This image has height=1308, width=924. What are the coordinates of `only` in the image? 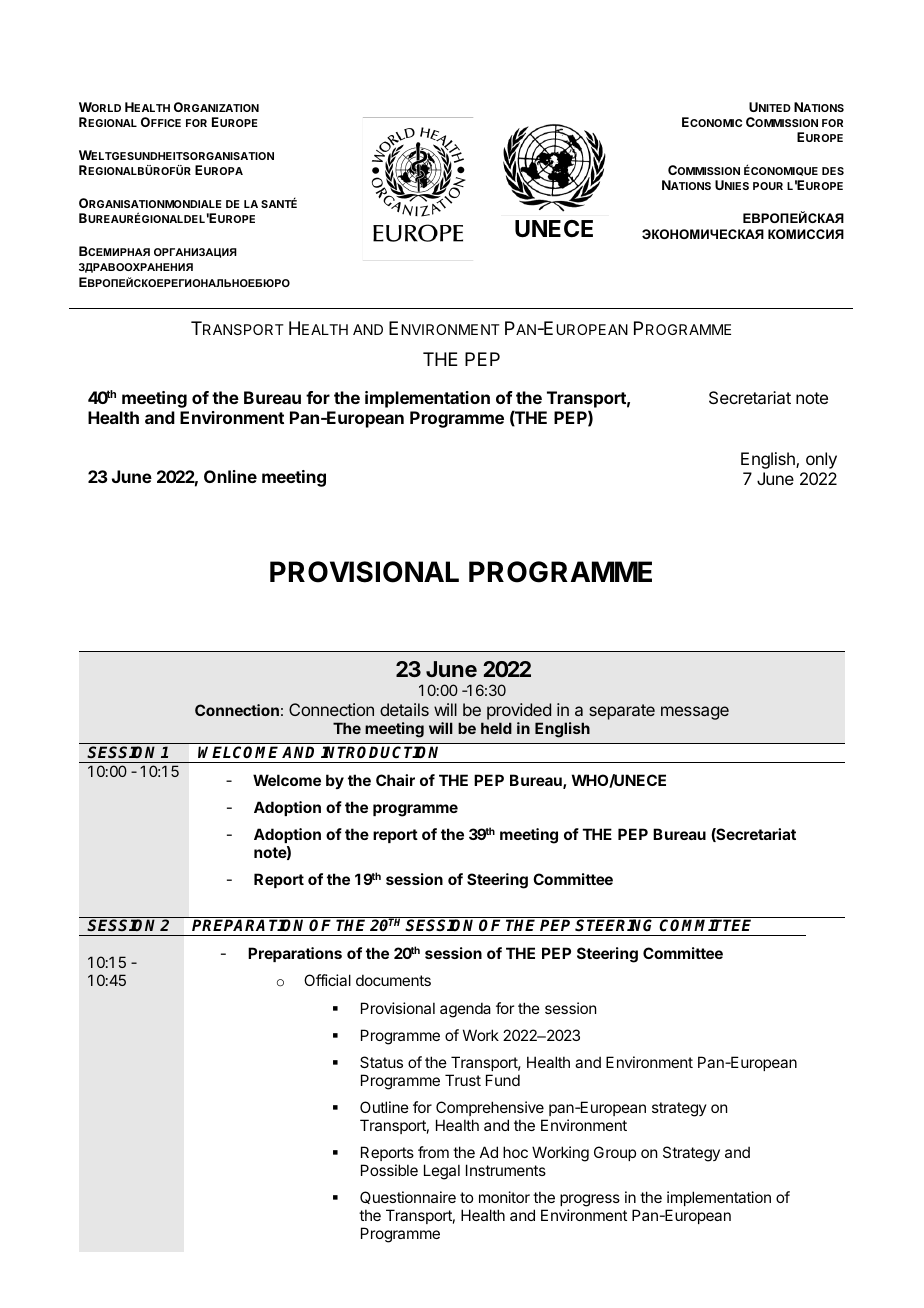 It's located at (821, 460).
